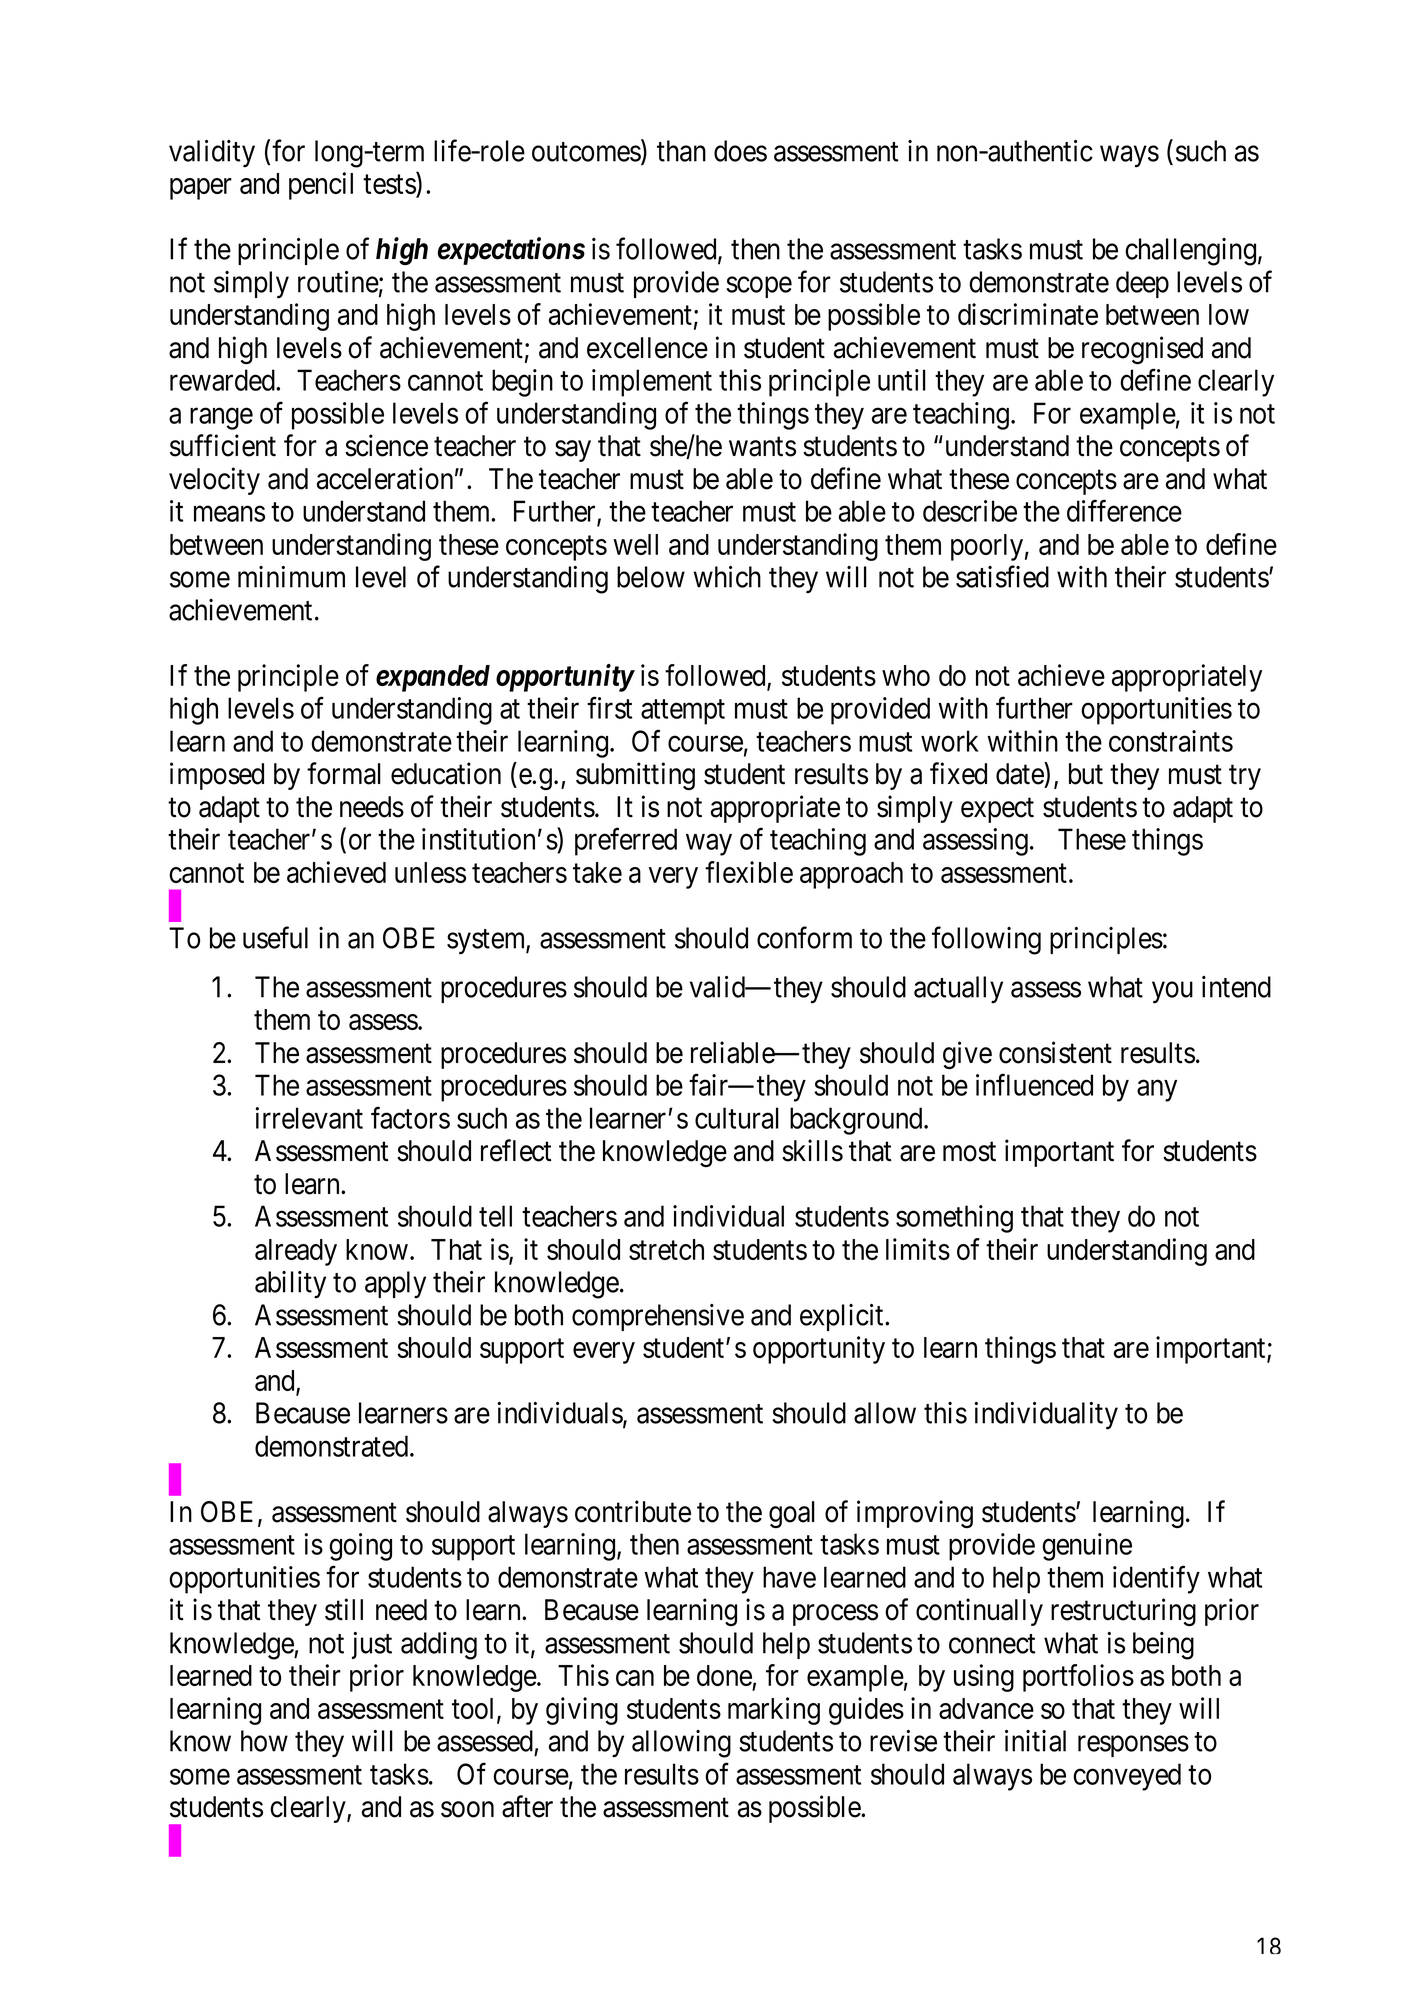 Image resolution: width=1414 pixels, height=2001 pixels. What do you see at coordinates (1172, 993) in the screenshot?
I see `you` at bounding box center [1172, 993].
